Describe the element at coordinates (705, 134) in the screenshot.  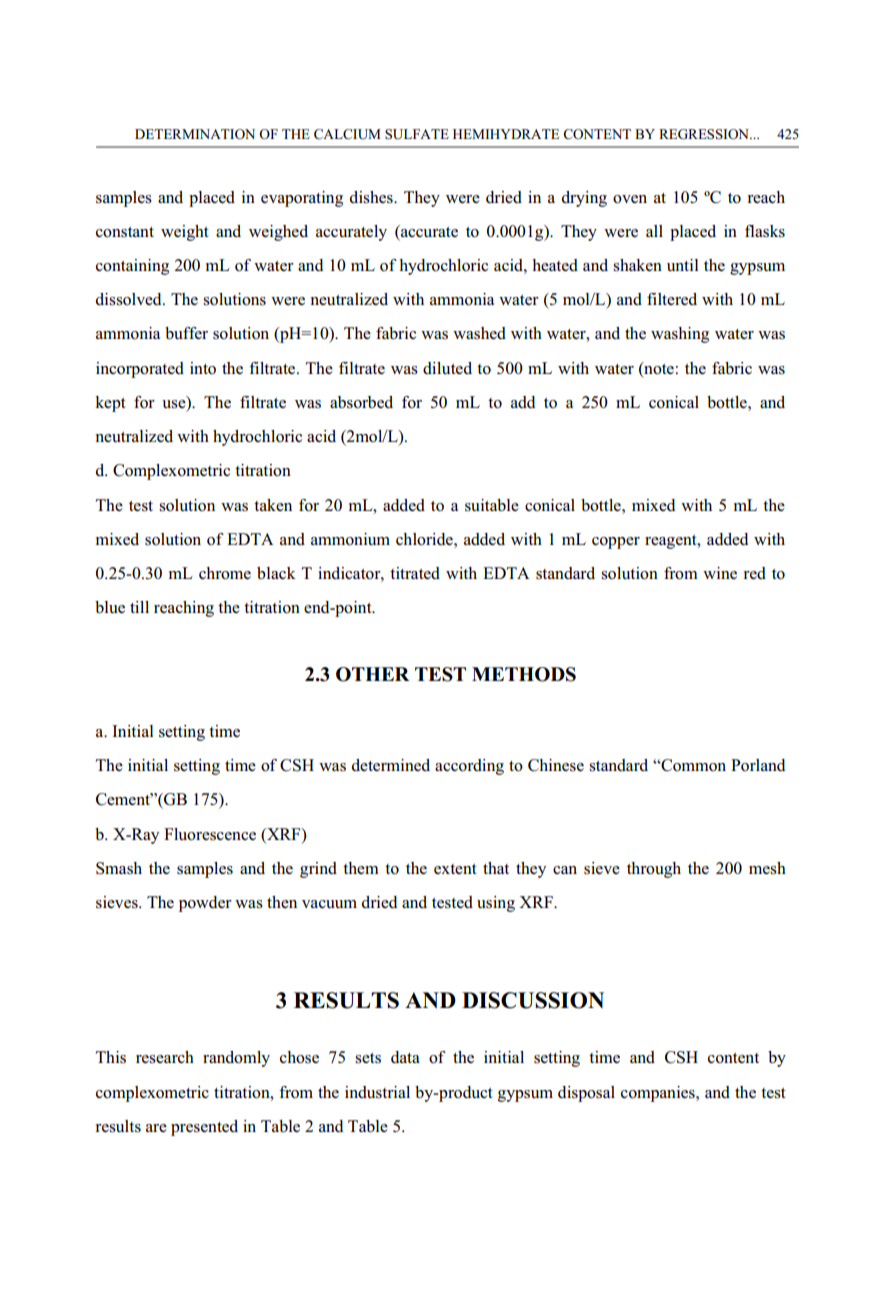
I see `REGRESSION` at that location.
